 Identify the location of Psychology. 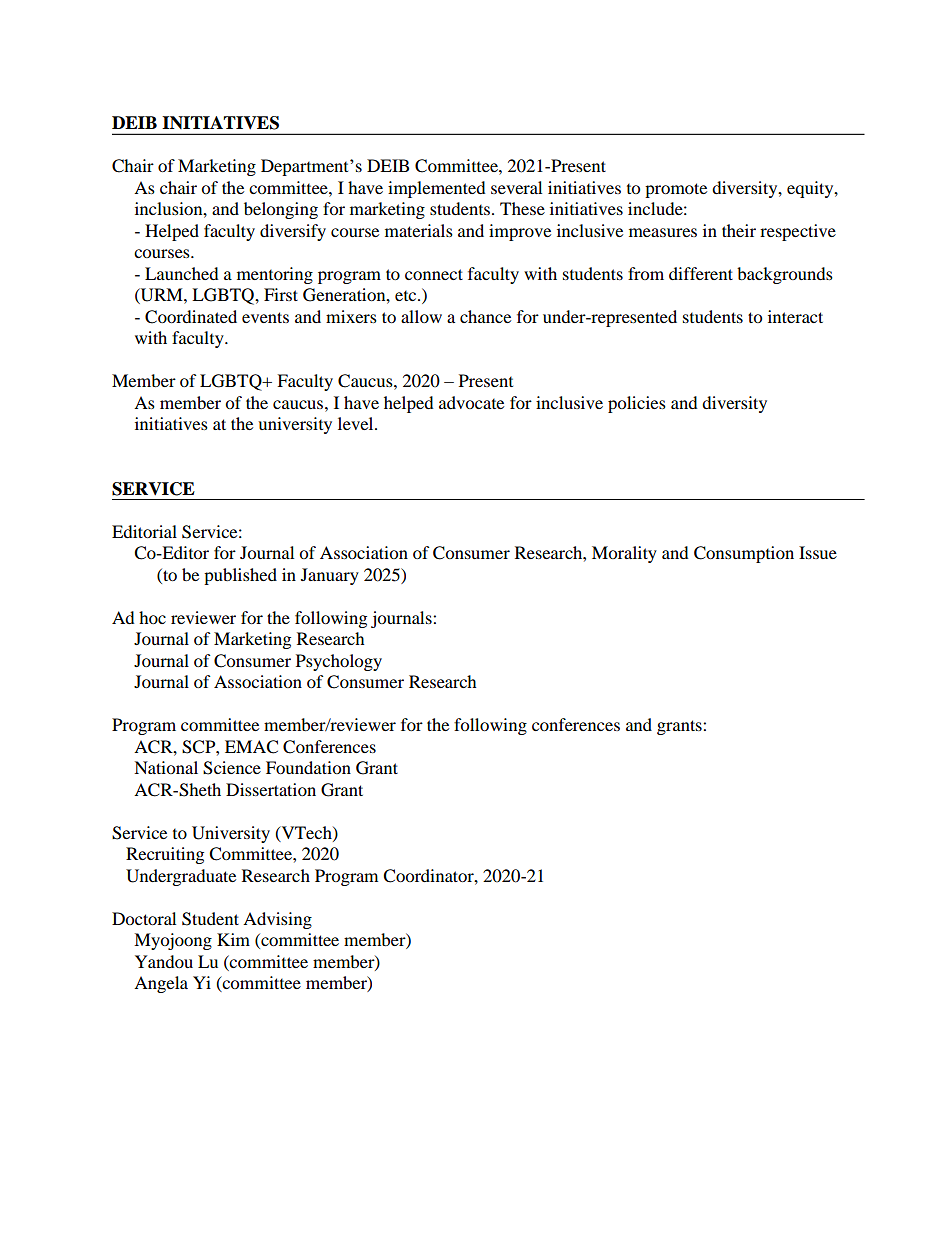
(339, 662).
